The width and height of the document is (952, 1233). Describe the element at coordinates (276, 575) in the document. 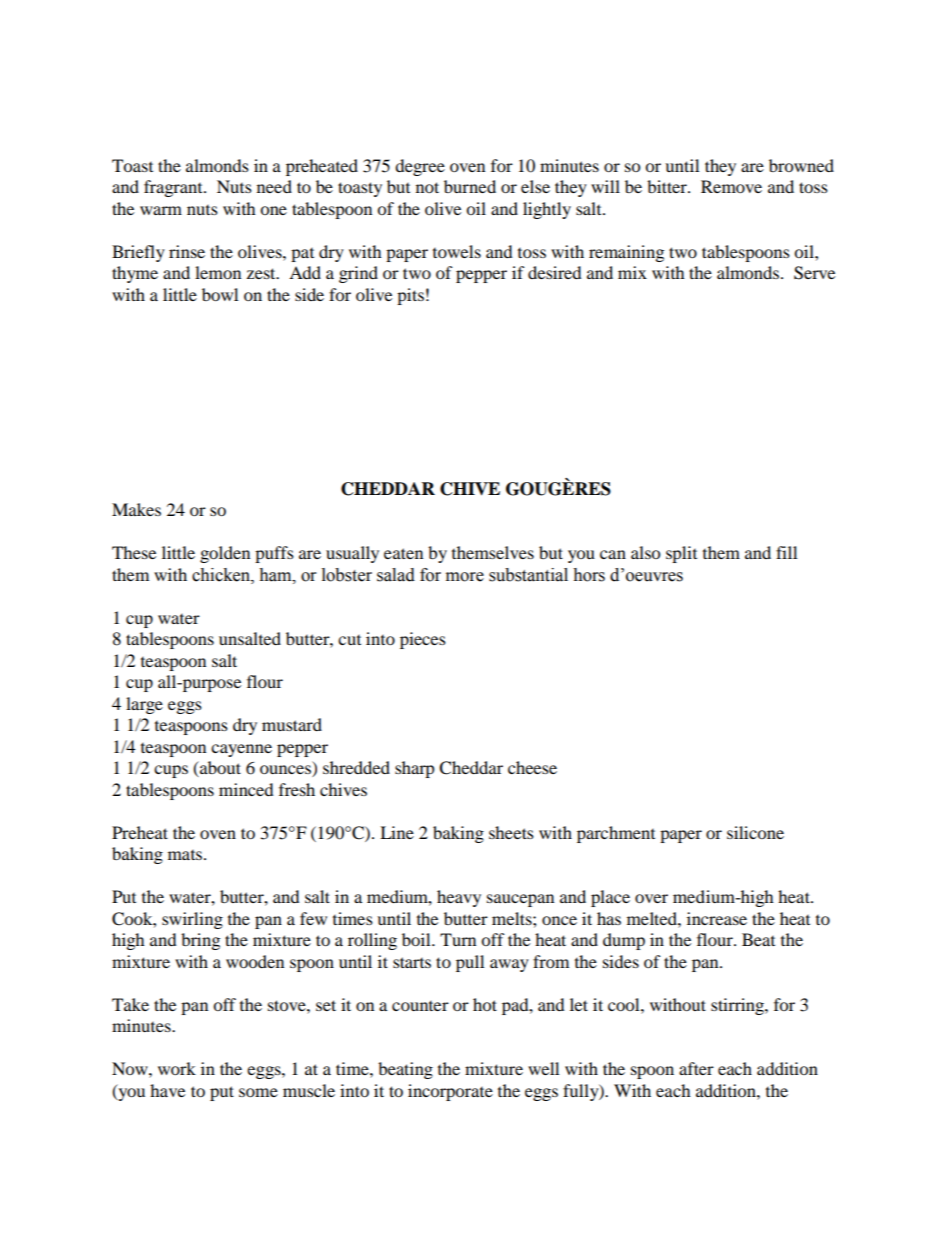

I see `ham` at that location.
